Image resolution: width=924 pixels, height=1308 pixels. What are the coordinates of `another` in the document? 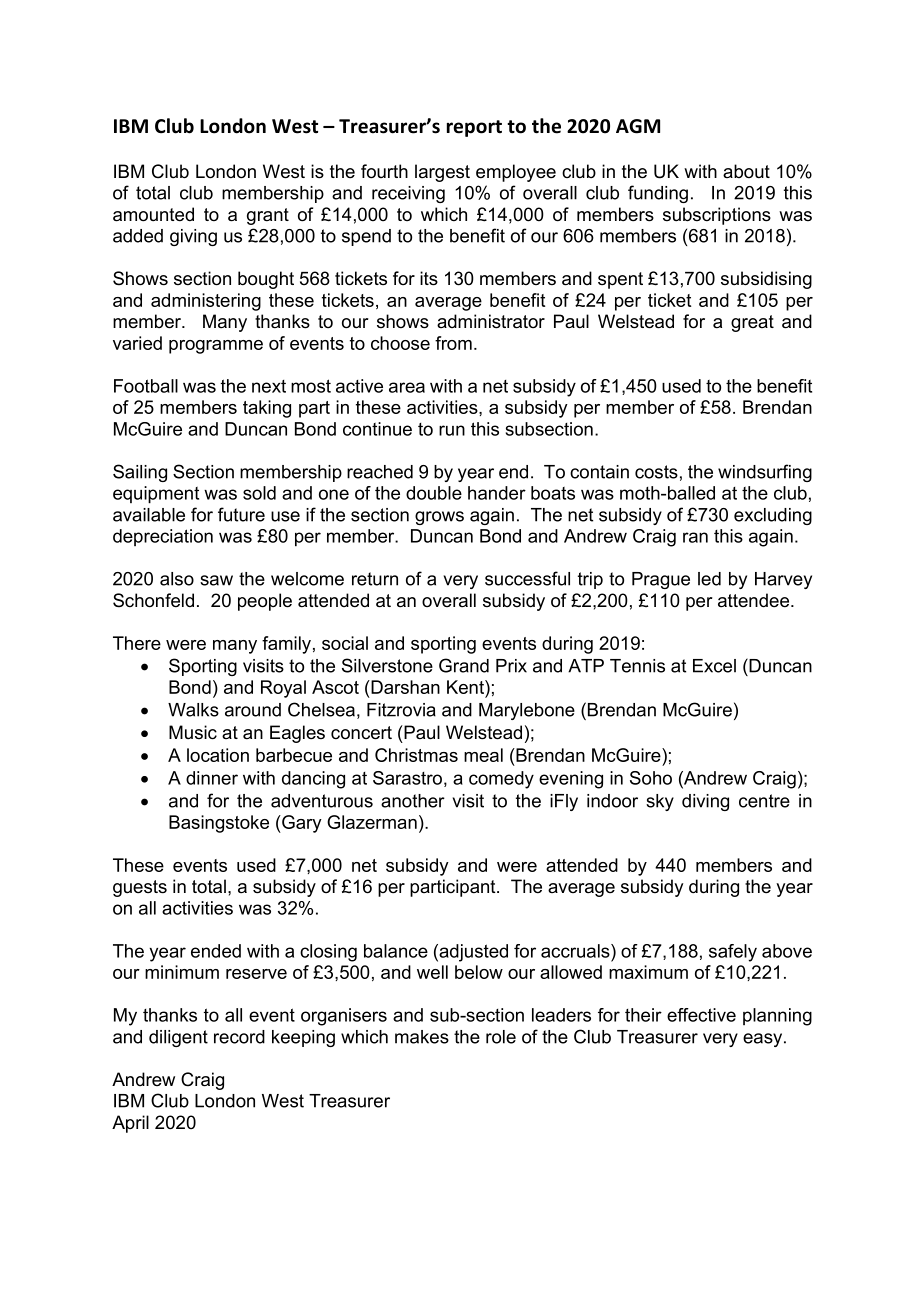 It's located at (413, 801).
